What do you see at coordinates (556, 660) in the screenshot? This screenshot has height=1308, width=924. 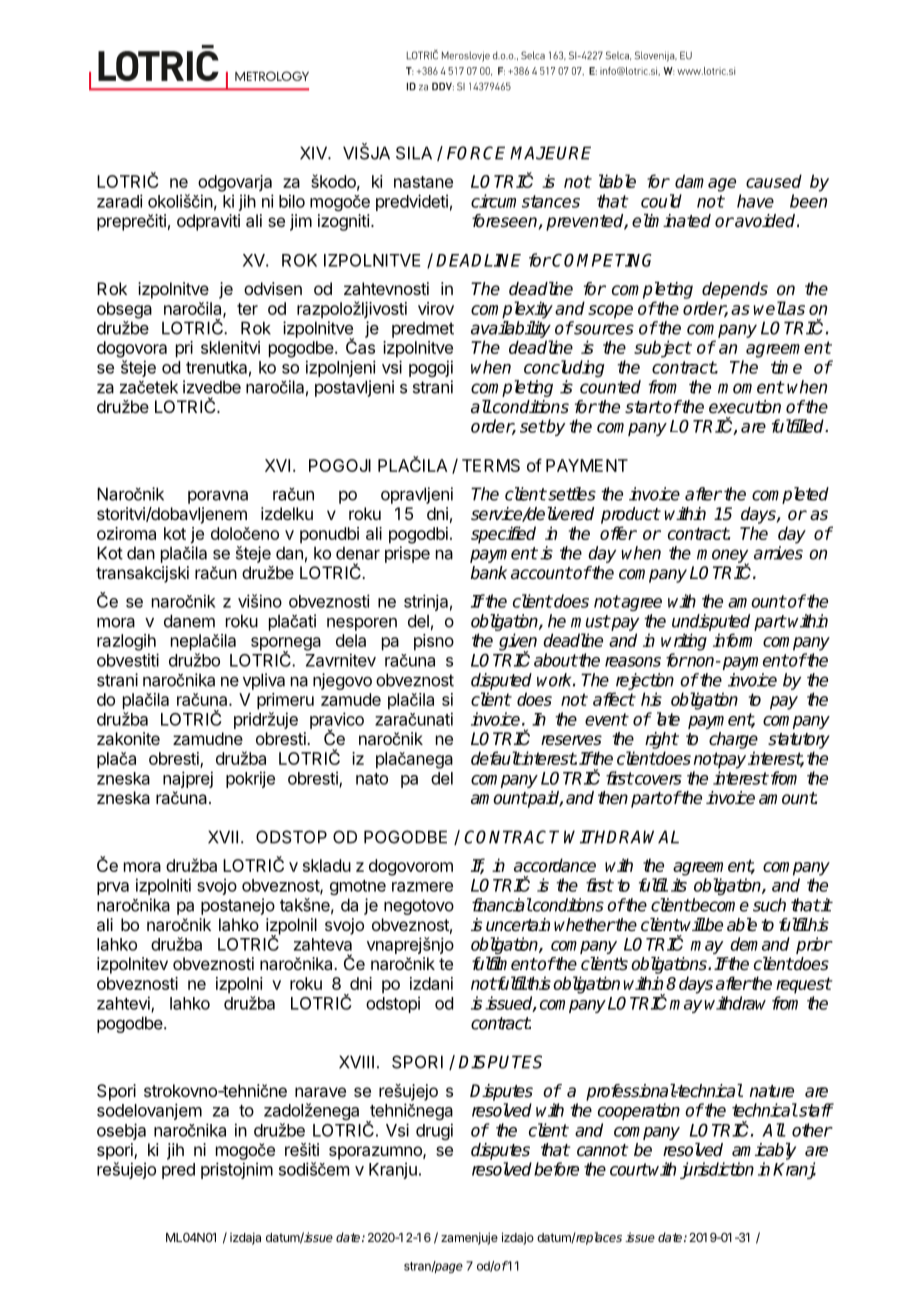 I see `about` at bounding box center [556, 660].
